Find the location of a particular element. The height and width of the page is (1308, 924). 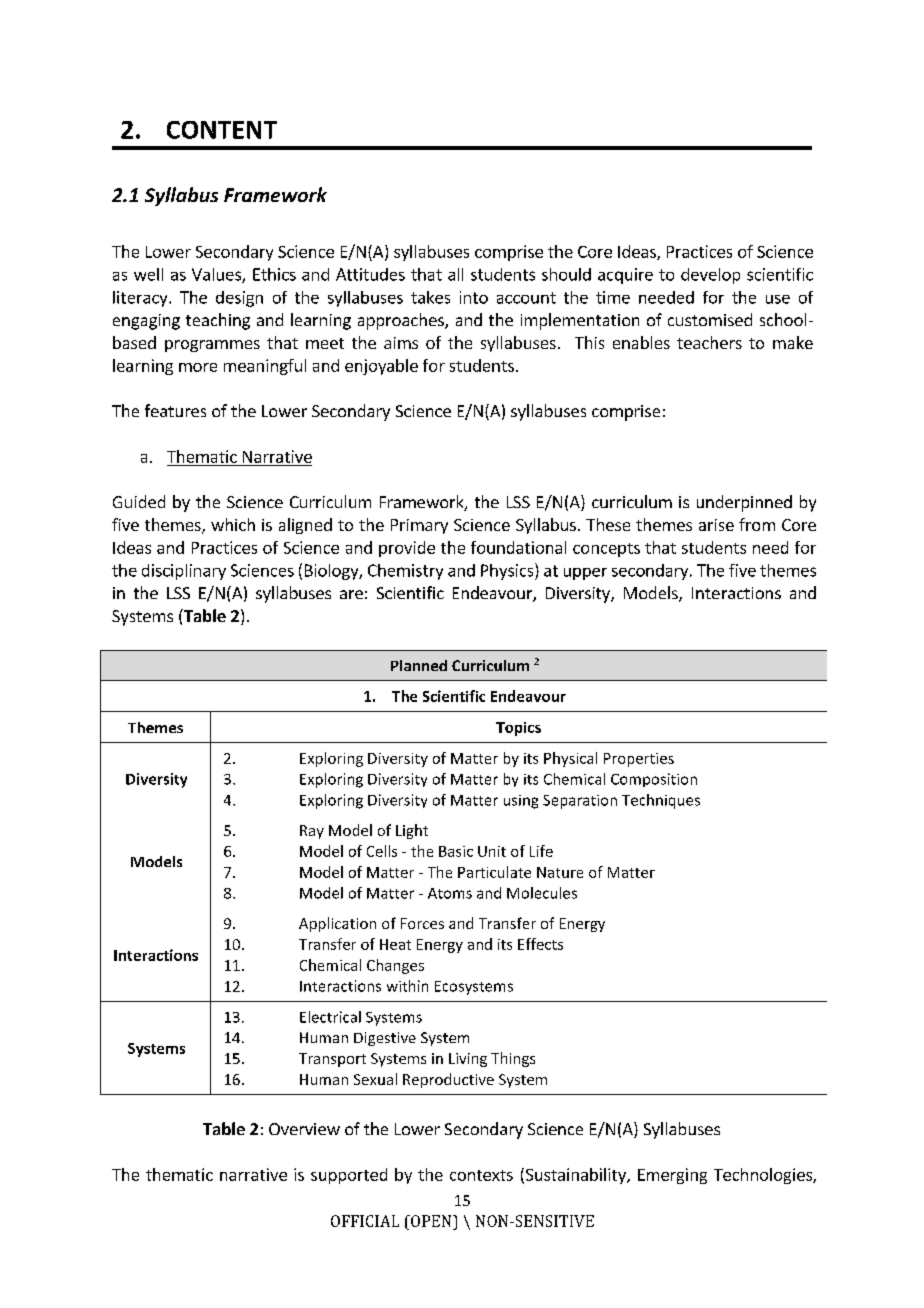

contexts is located at coordinates (481, 1175).
